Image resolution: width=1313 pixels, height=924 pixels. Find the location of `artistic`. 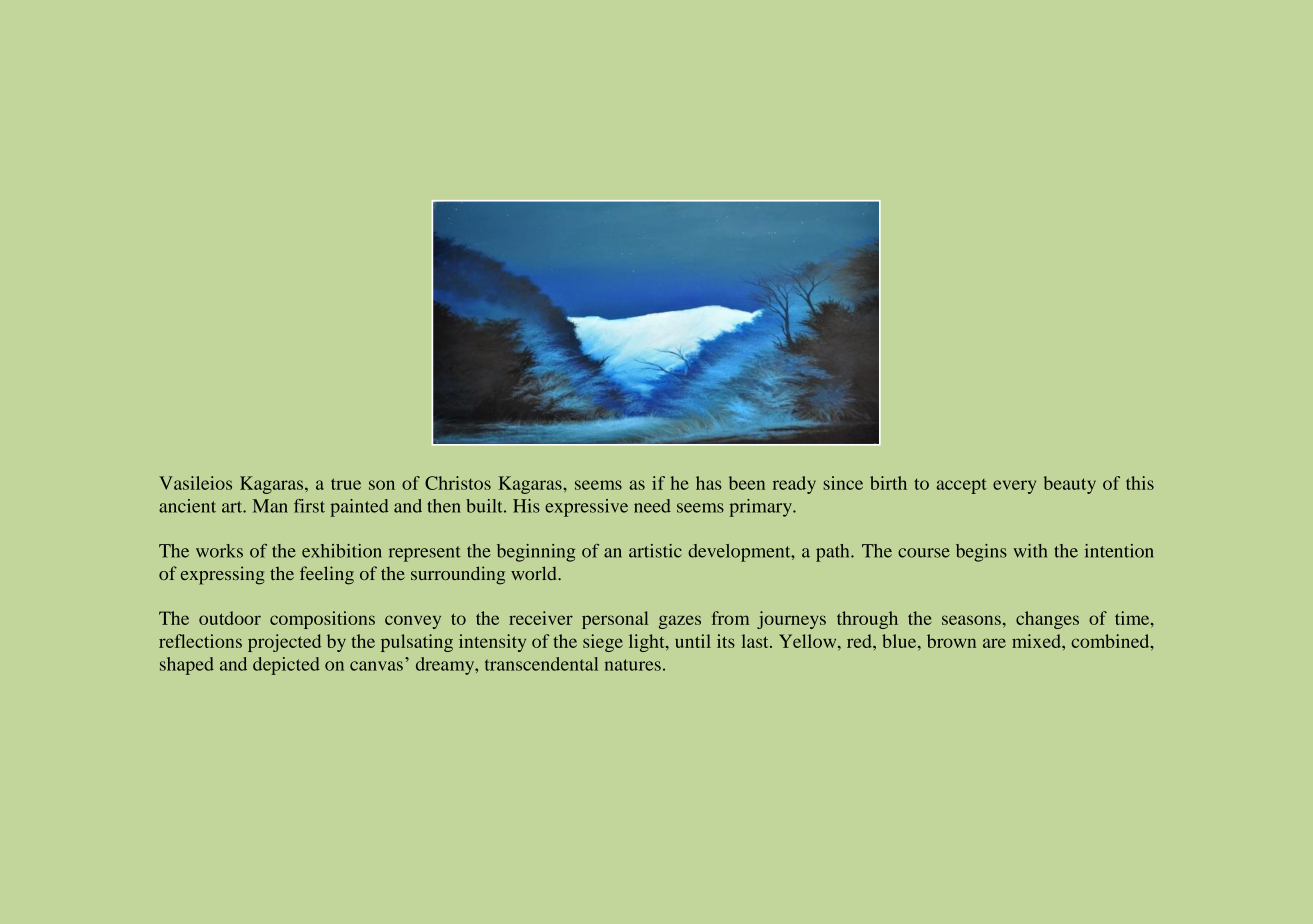

artistic is located at coordinates (655, 551).
